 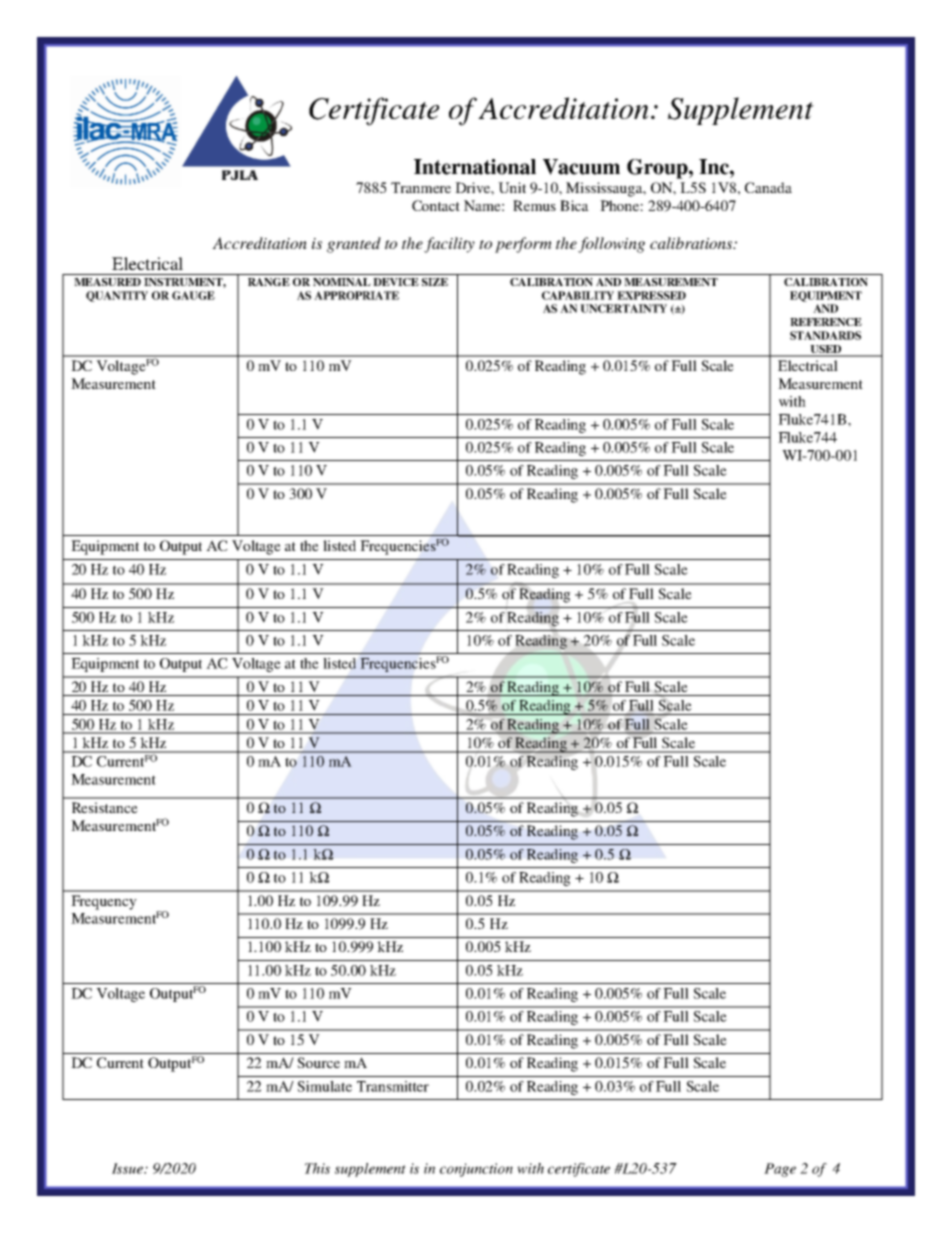 What do you see at coordinates (436, 205) in the screenshot?
I see `Contact` at bounding box center [436, 205].
